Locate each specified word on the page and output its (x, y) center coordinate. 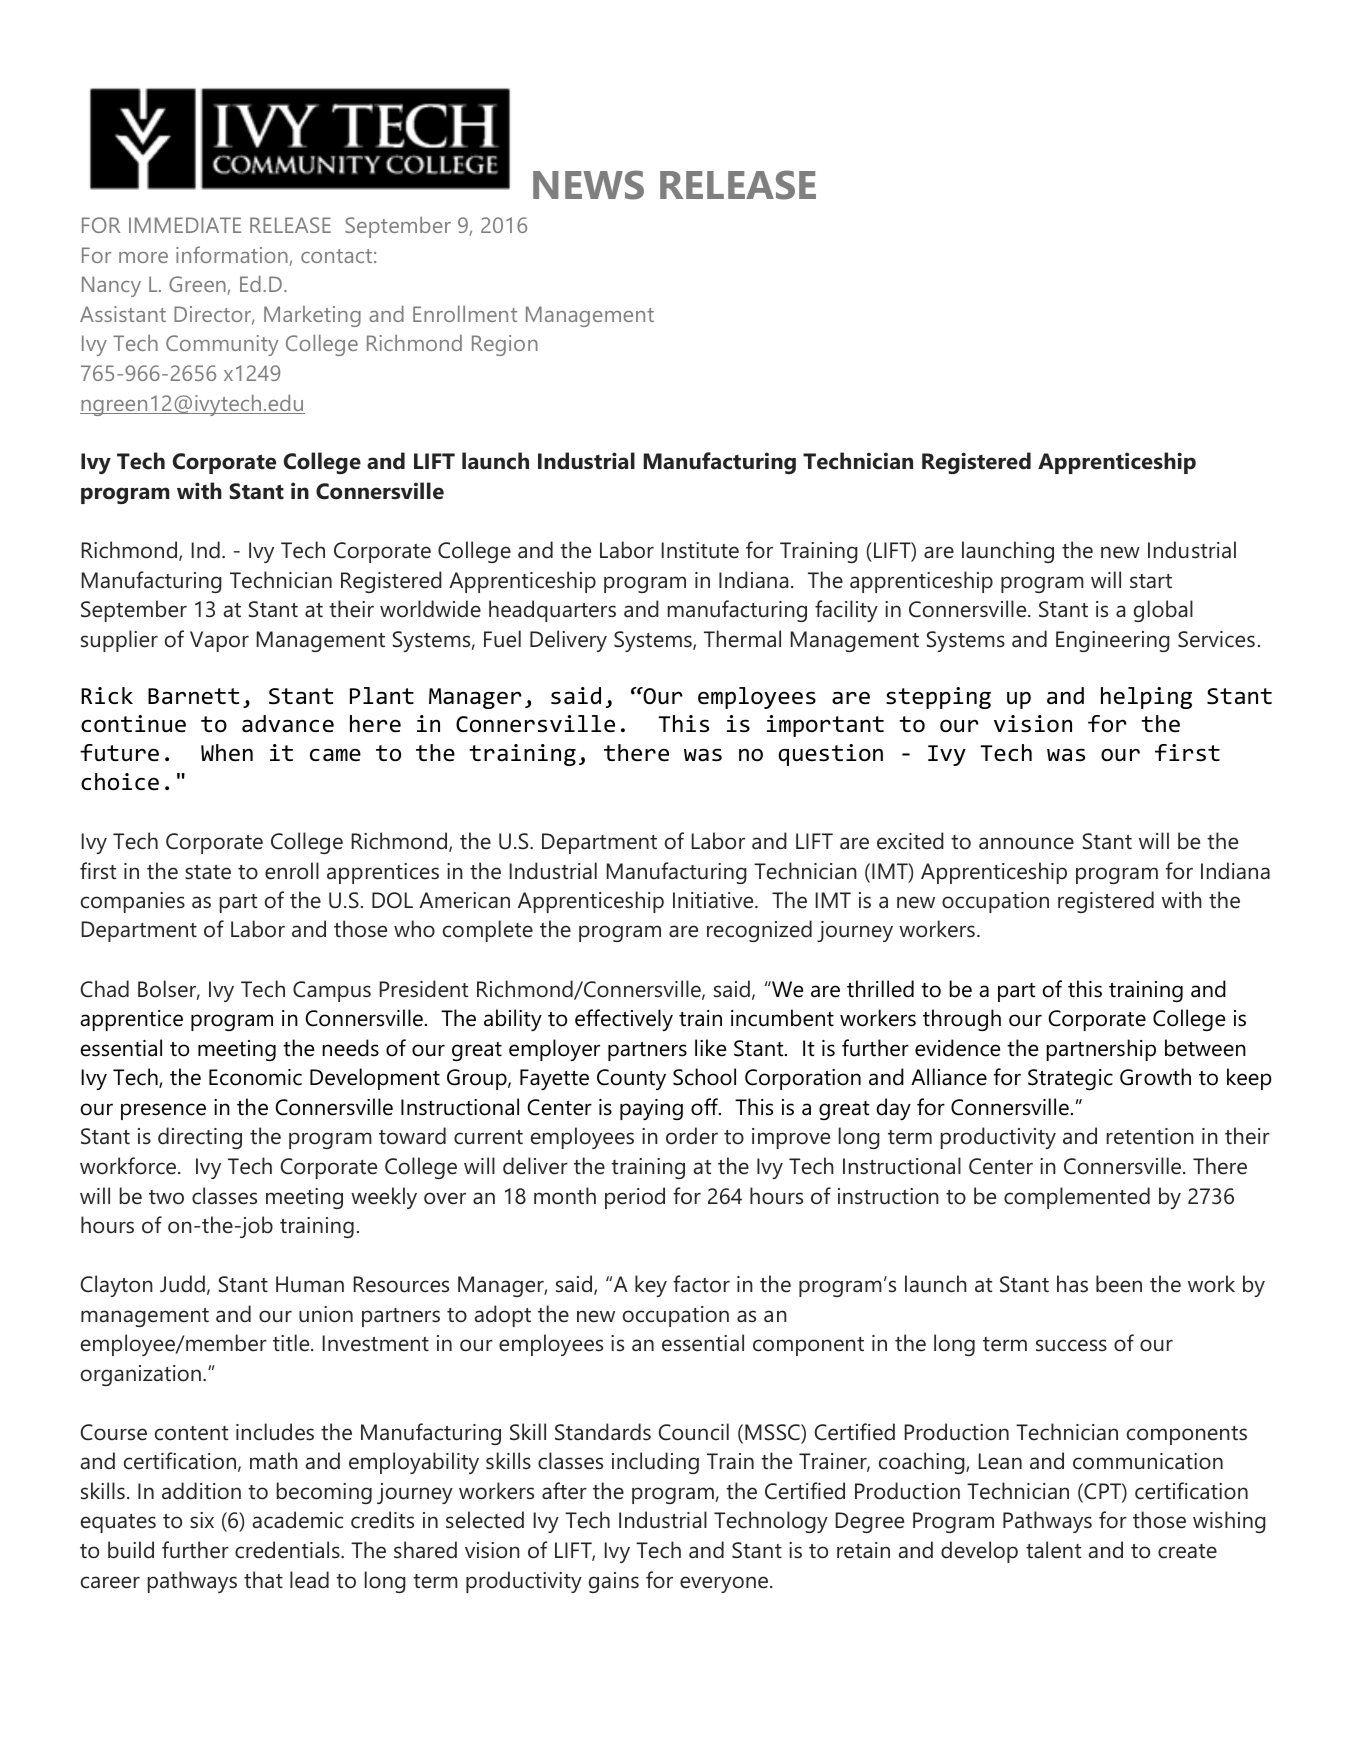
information (233, 256)
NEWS (588, 185)
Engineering (1113, 641)
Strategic (1070, 1079)
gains (614, 1582)
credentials (288, 1550)
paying (651, 1109)
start (1151, 581)
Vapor (219, 641)
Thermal (742, 639)
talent (1053, 1550)
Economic (255, 1077)
